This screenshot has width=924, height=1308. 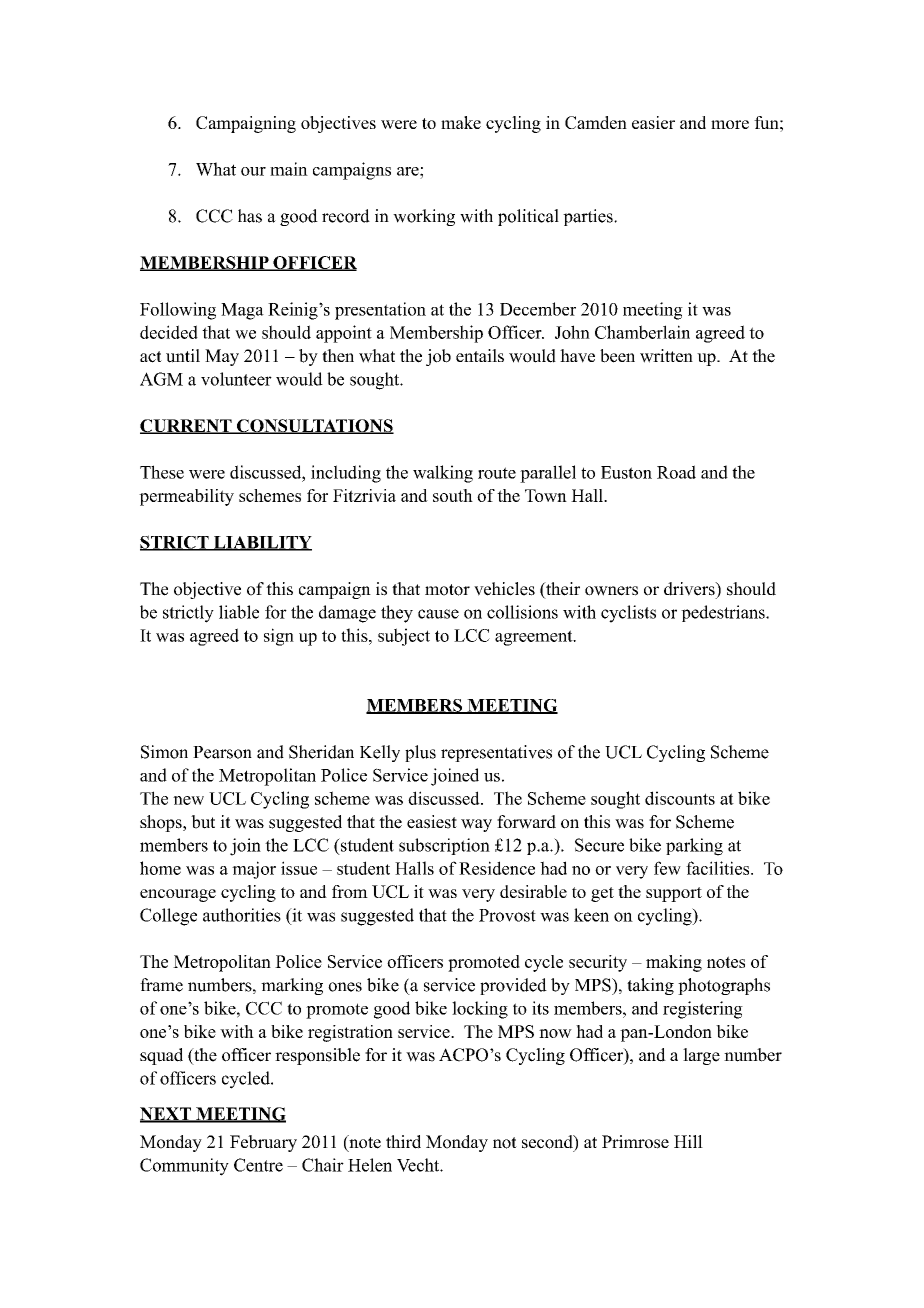 What do you see at coordinates (289, 169) in the screenshot?
I see `main` at bounding box center [289, 169].
